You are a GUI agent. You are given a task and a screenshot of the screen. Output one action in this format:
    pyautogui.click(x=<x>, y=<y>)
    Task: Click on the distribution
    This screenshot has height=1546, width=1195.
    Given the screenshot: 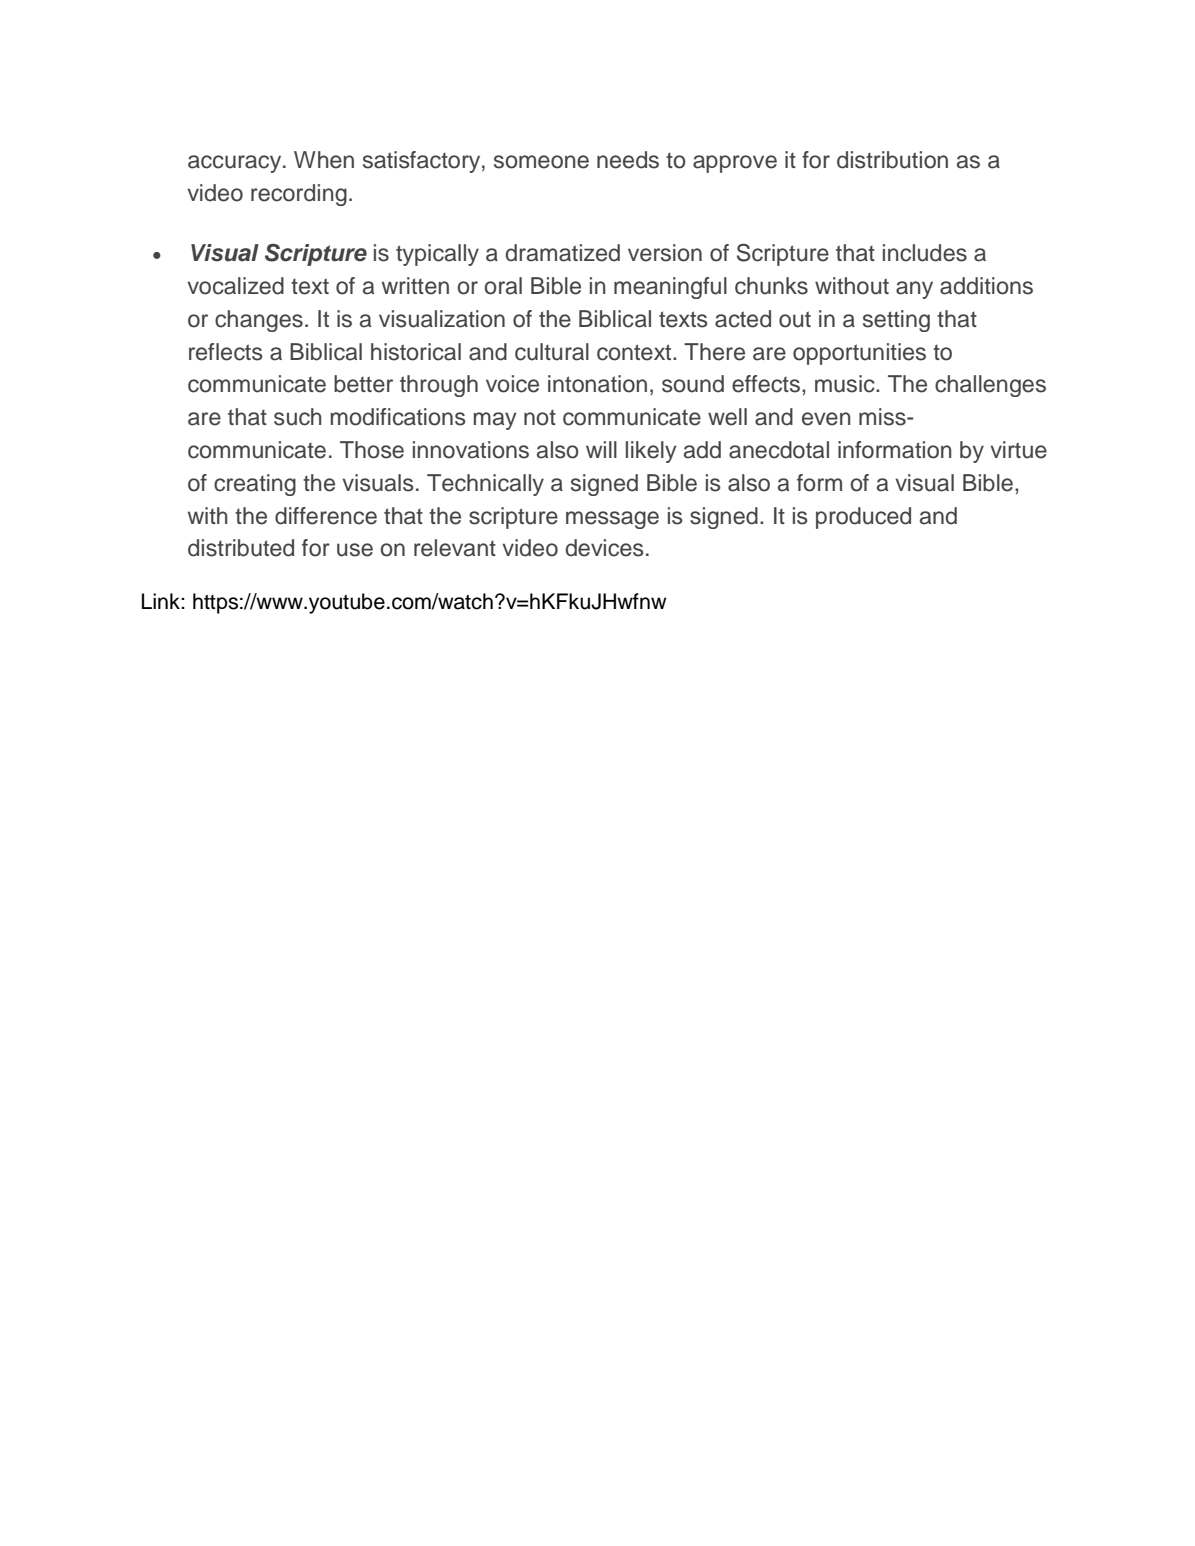 What is the action you would take?
    pyautogui.click(x=892, y=160)
